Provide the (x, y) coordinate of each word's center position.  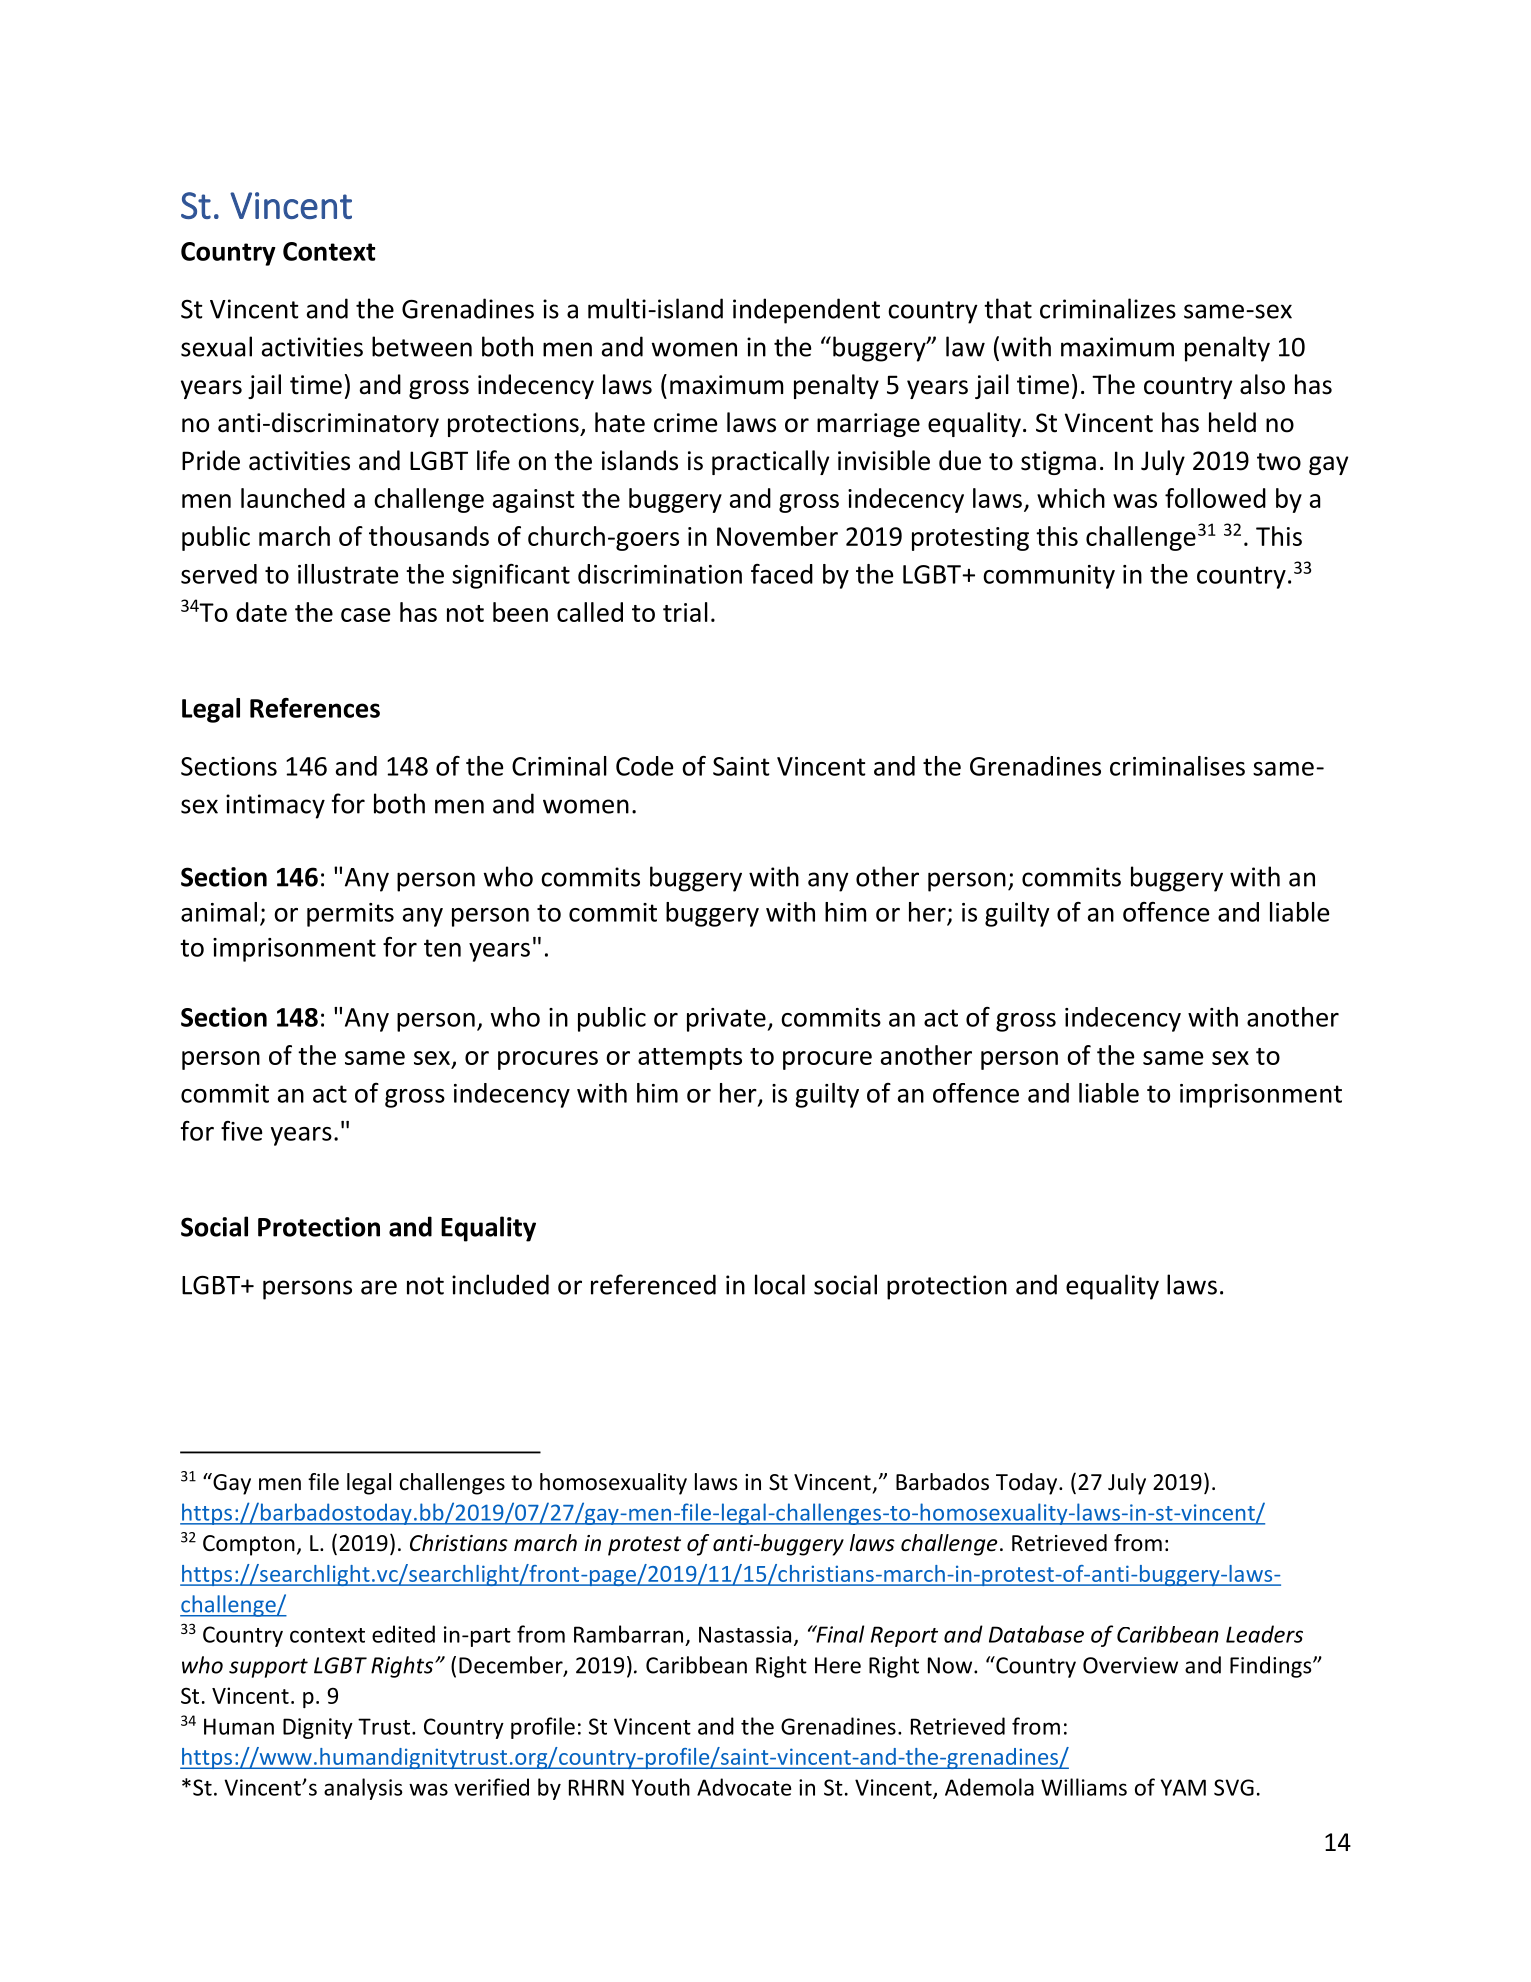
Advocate (744, 1787)
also (1262, 384)
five (241, 1131)
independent (806, 311)
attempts (690, 1059)
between (422, 346)
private (727, 1020)
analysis (363, 1789)
